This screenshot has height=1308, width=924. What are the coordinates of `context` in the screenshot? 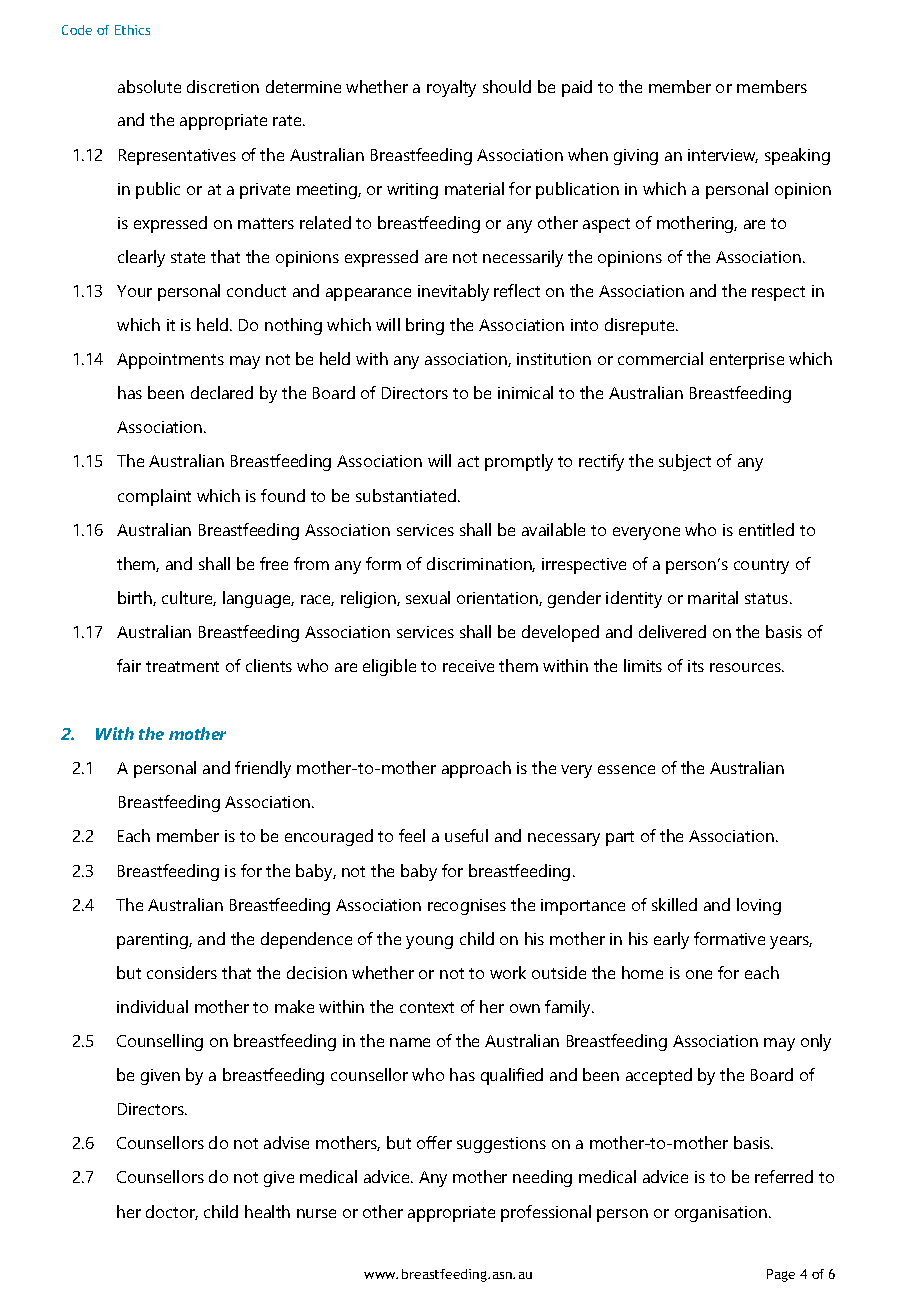 It's located at (427, 1007).
